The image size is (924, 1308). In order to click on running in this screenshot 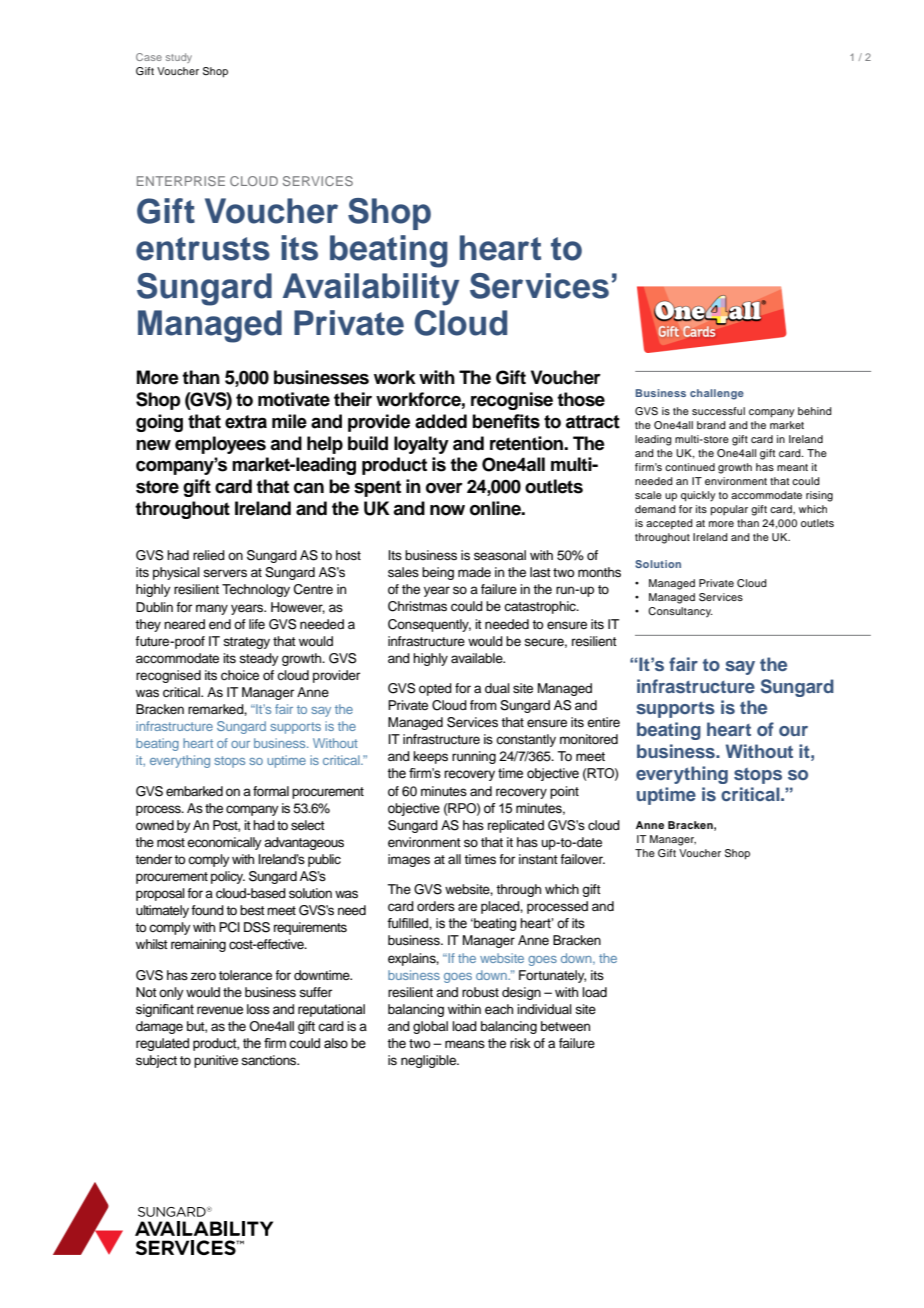, I will do `click(474, 757)`.
